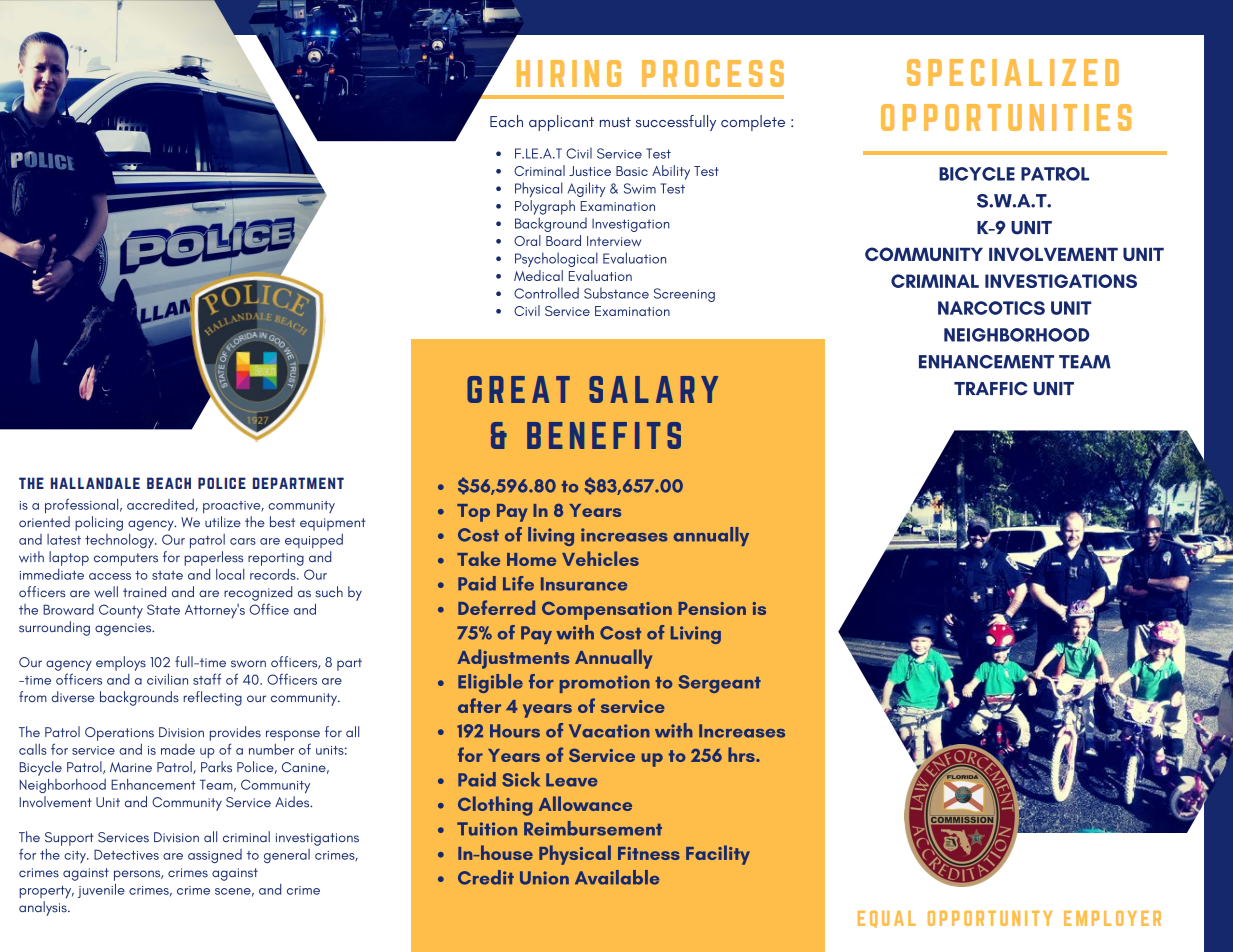  What do you see at coordinates (991, 389) in the page?
I see `TRAFFIC` at bounding box center [991, 389].
